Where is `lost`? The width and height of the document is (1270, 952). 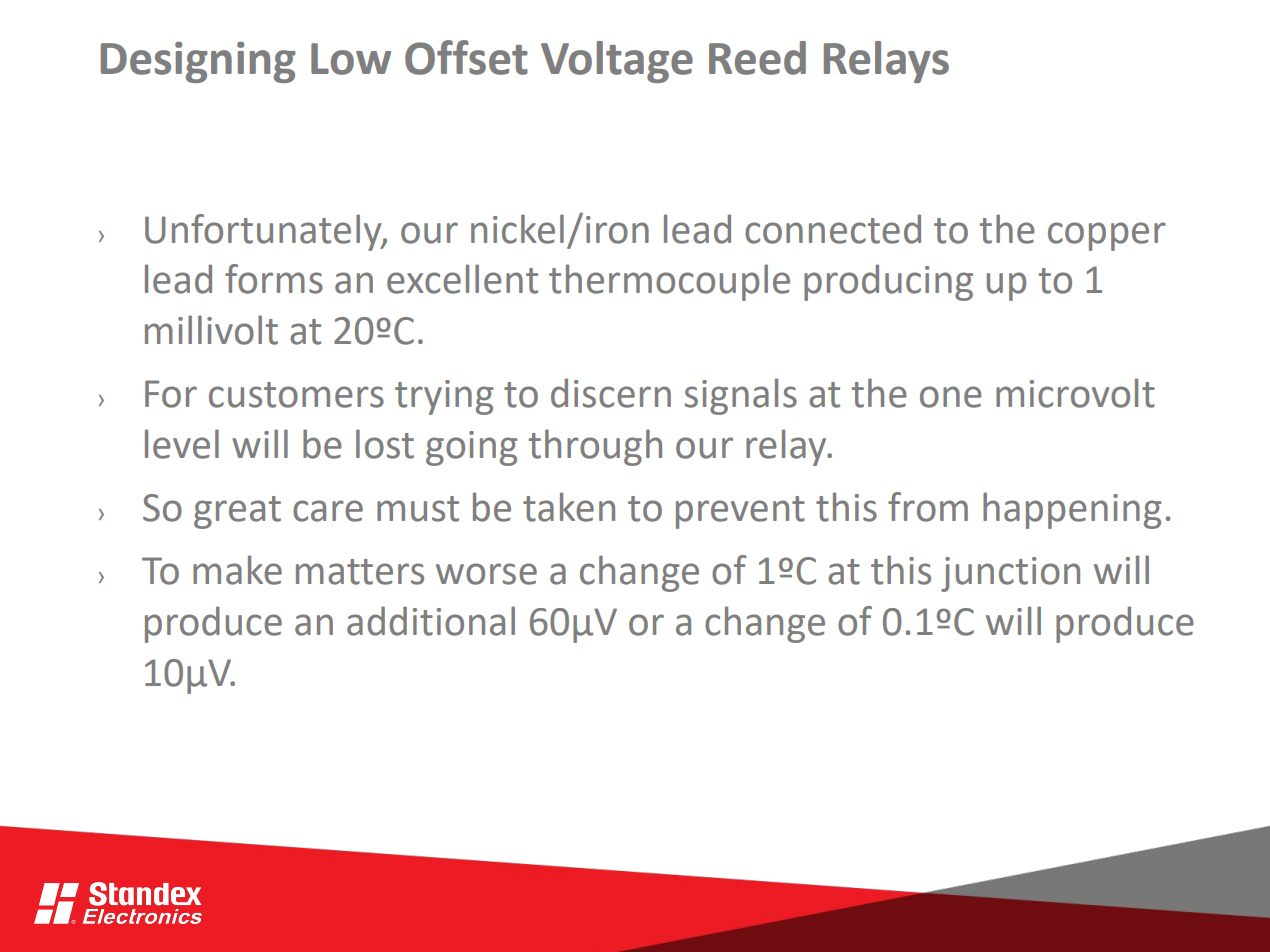 lost is located at coordinates (385, 444).
